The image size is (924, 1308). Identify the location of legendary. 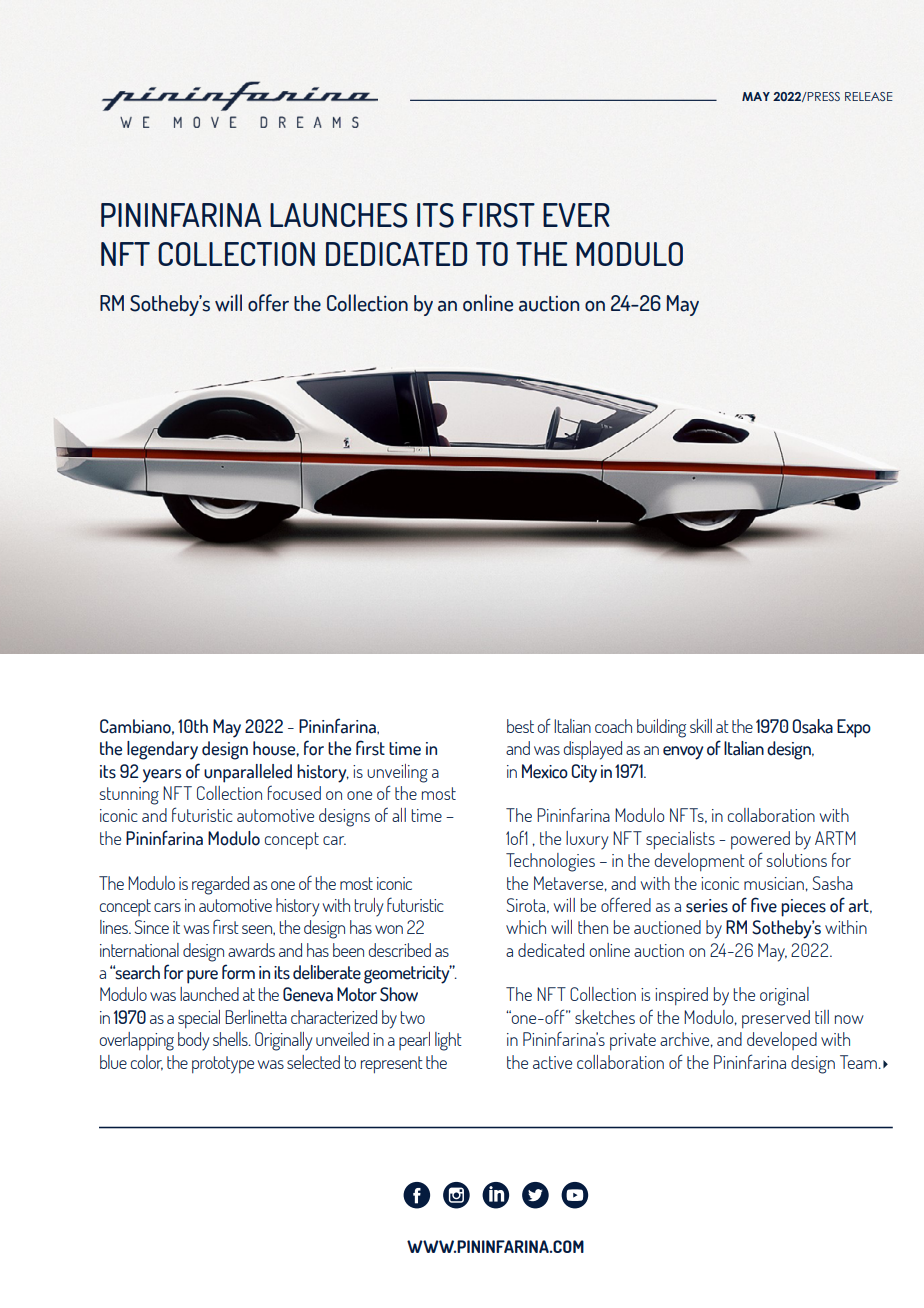
(162, 750).
